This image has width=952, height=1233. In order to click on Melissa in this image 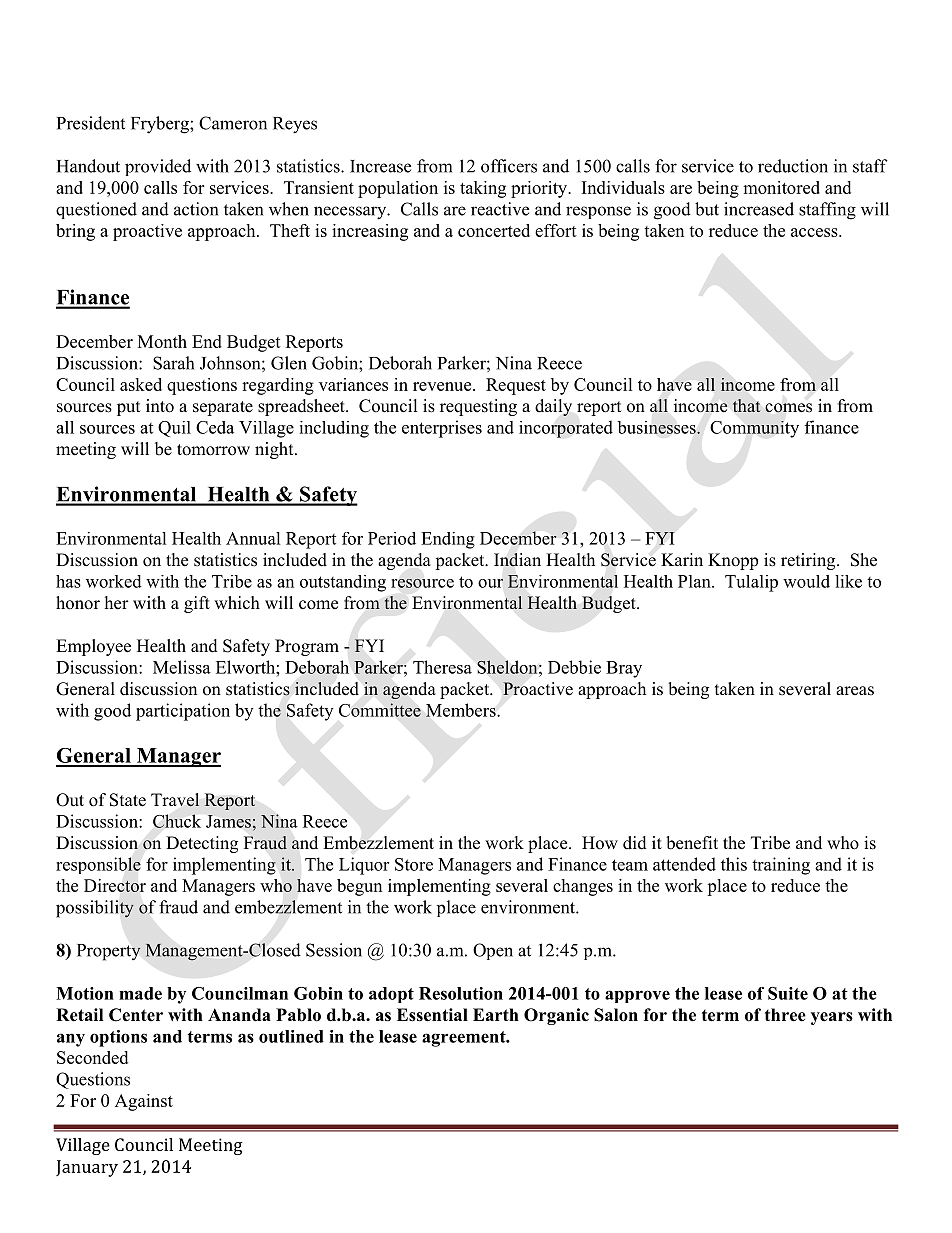, I will do `click(182, 667)`.
